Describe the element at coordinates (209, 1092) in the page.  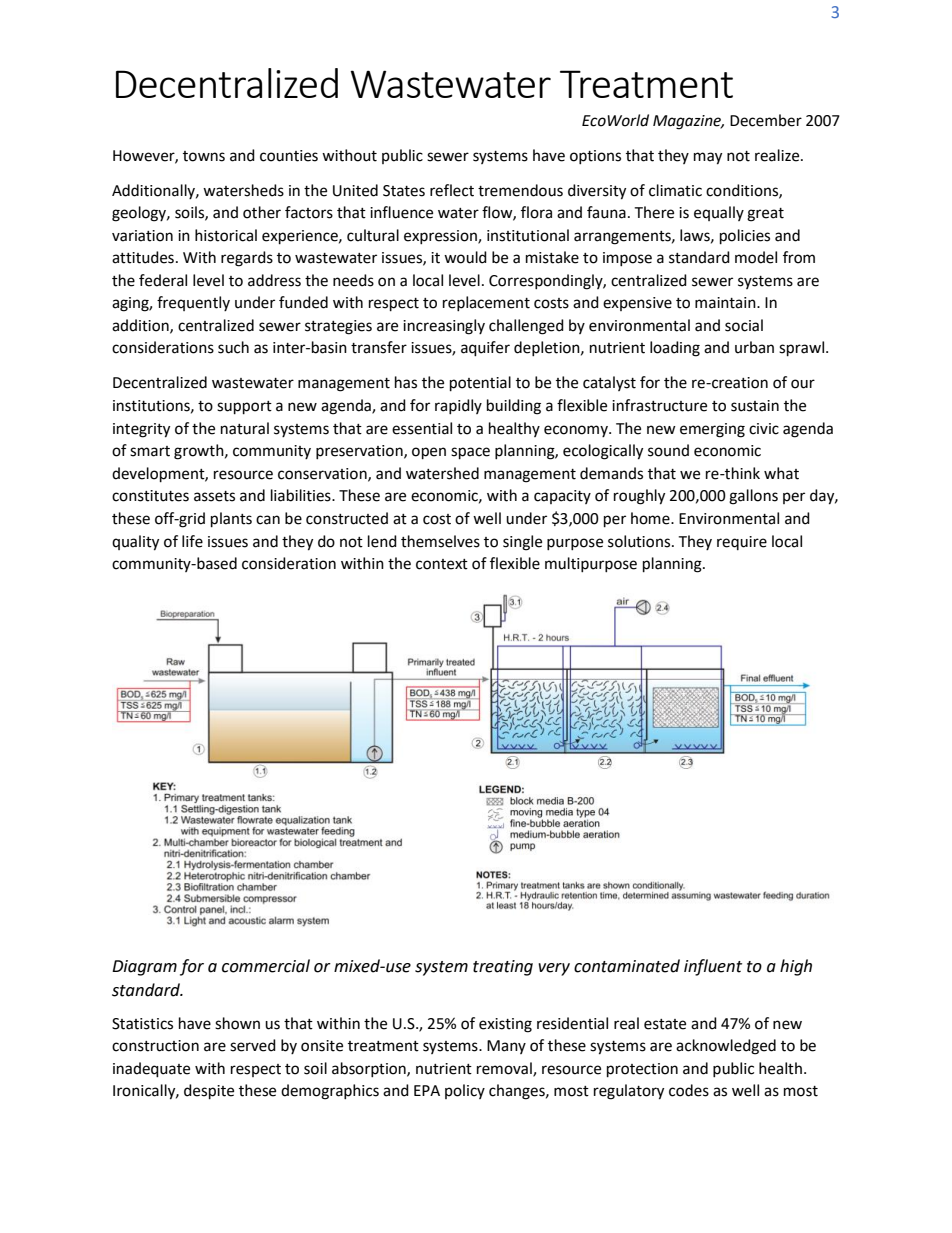
I see `despite` at that location.
